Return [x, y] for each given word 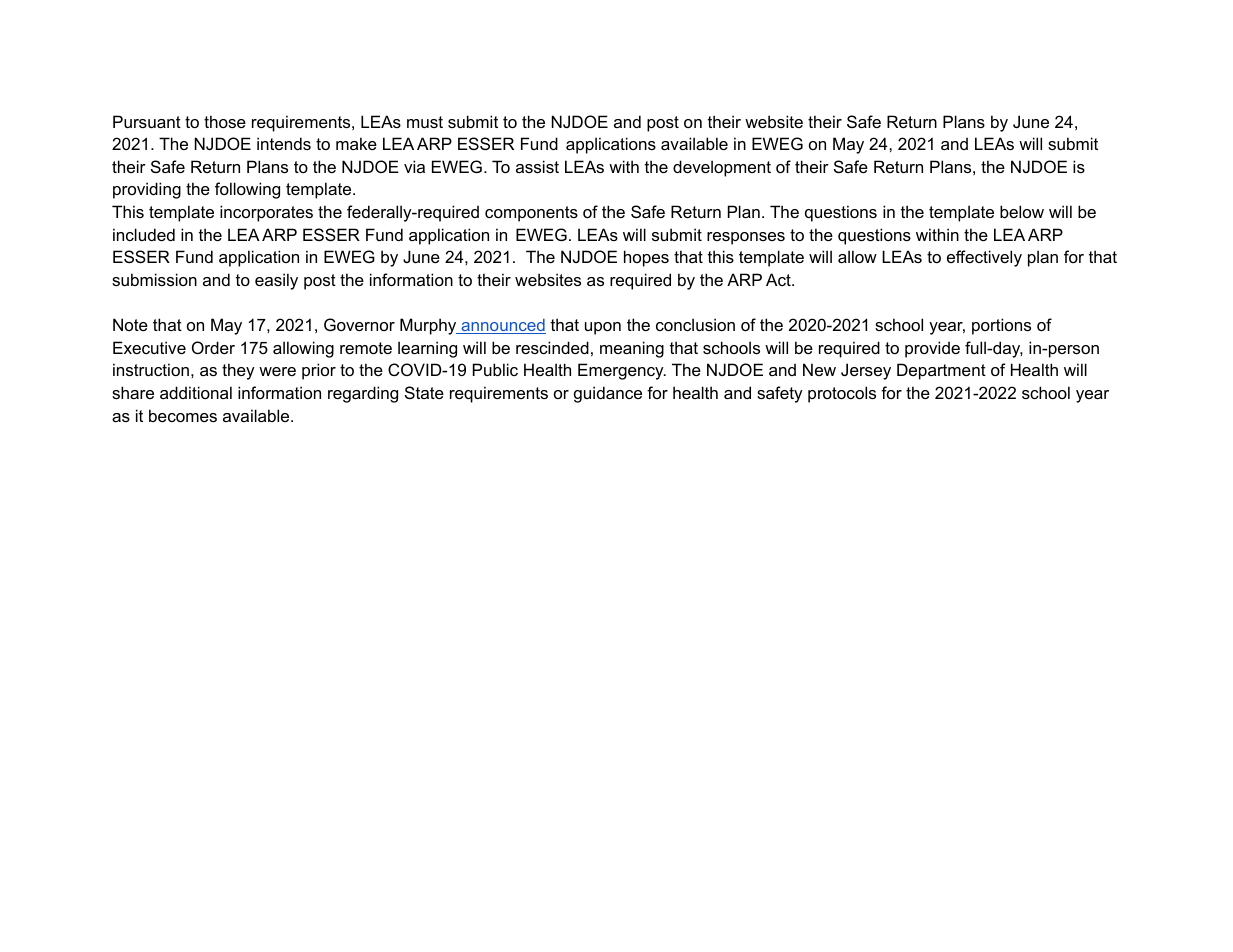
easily [276, 281]
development [722, 168]
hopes [646, 258]
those [225, 121]
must [425, 122]
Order [213, 347]
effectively [984, 258]
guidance [608, 394]
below [1022, 211]
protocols [842, 394]
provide [932, 349]
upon [603, 328]
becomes [183, 415]
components [531, 214]
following [247, 190]
